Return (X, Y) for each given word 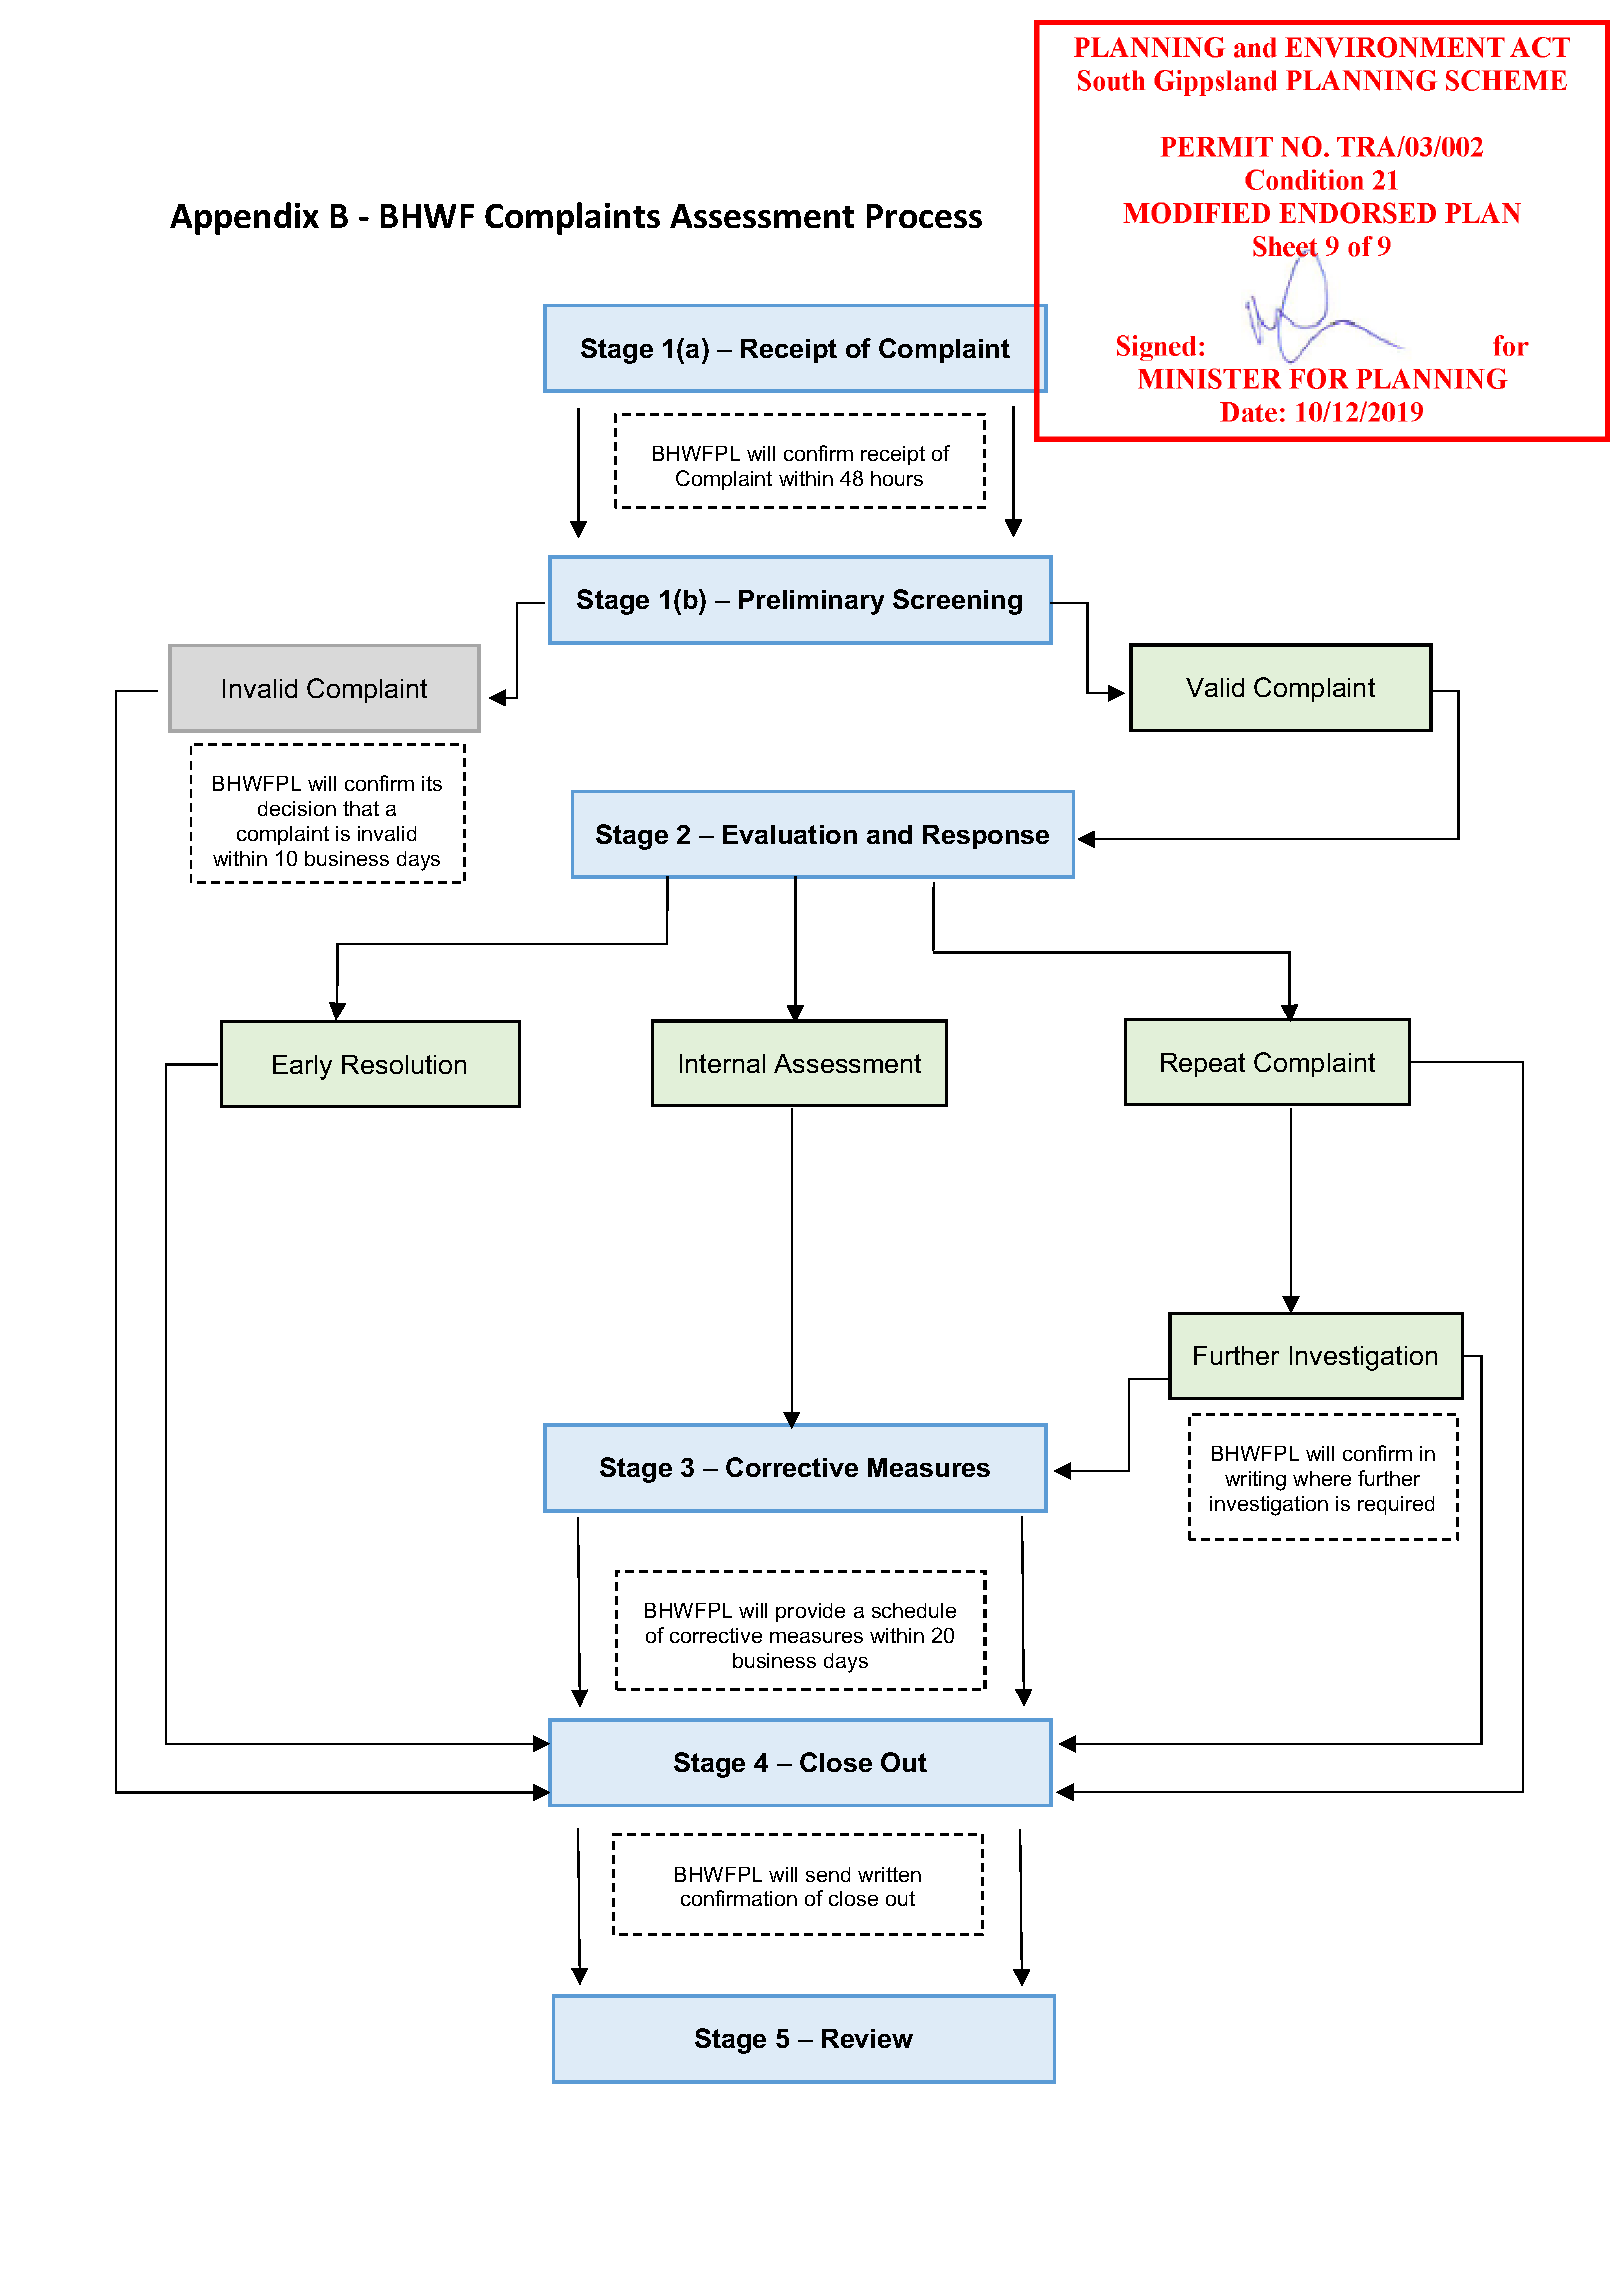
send (828, 1874)
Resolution (404, 1064)
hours (897, 478)
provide (810, 1612)
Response (986, 837)
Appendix (244, 218)
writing (1255, 1481)
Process (924, 216)
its (432, 783)
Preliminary (811, 602)
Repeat (1203, 1065)
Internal (722, 1063)
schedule (914, 1610)
